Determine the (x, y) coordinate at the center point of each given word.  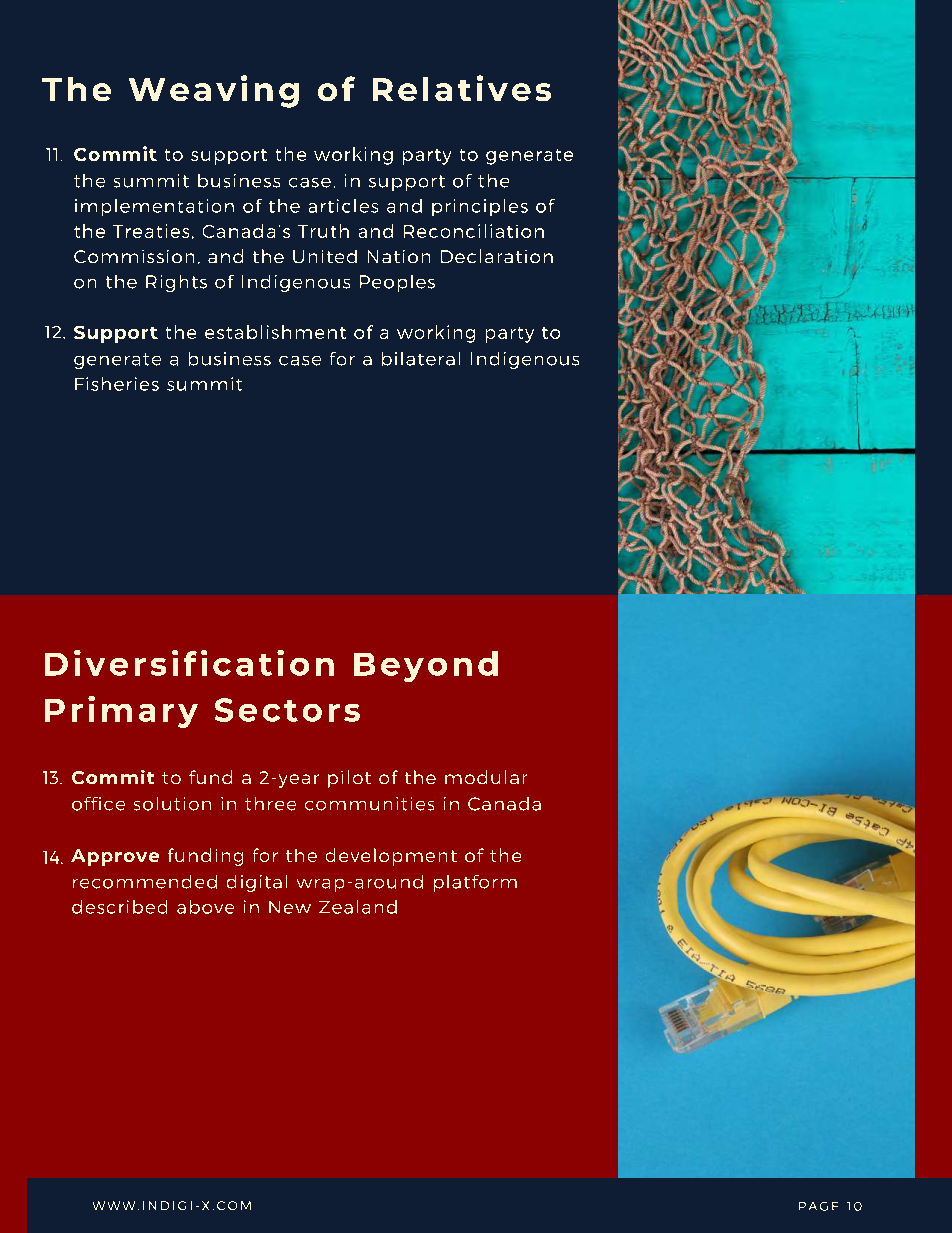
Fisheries (117, 384)
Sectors (287, 710)
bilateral (421, 359)
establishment (275, 332)
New (290, 907)
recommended (145, 882)
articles (343, 206)
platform (475, 883)
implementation (154, 207)
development (391, 857)
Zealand (358, 907)
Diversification (189, 663)
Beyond (426, 666)
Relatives (462, 88)
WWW (114, 1205)
